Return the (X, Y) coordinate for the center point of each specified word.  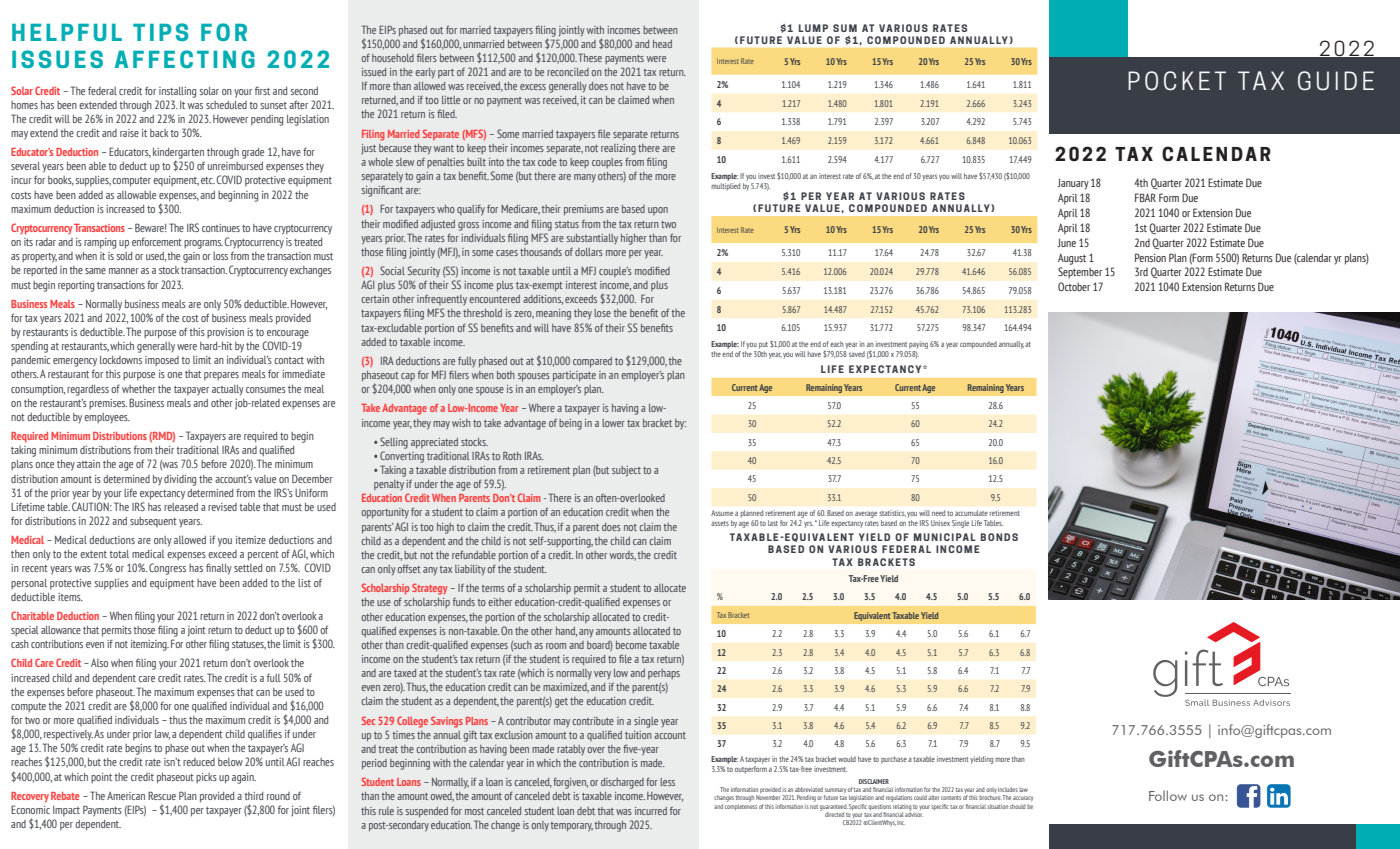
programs (203, 244)
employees (107, 418)
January (1073, 184)
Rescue (162, 795)
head (662, 44)
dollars (589, 252)
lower (613, 423)
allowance (61, 630)
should (1018, 806)
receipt (994, 662)
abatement (1324, 431)
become (631, 645)
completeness (741, 805)
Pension (1150, 257)
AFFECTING (185, 59)
